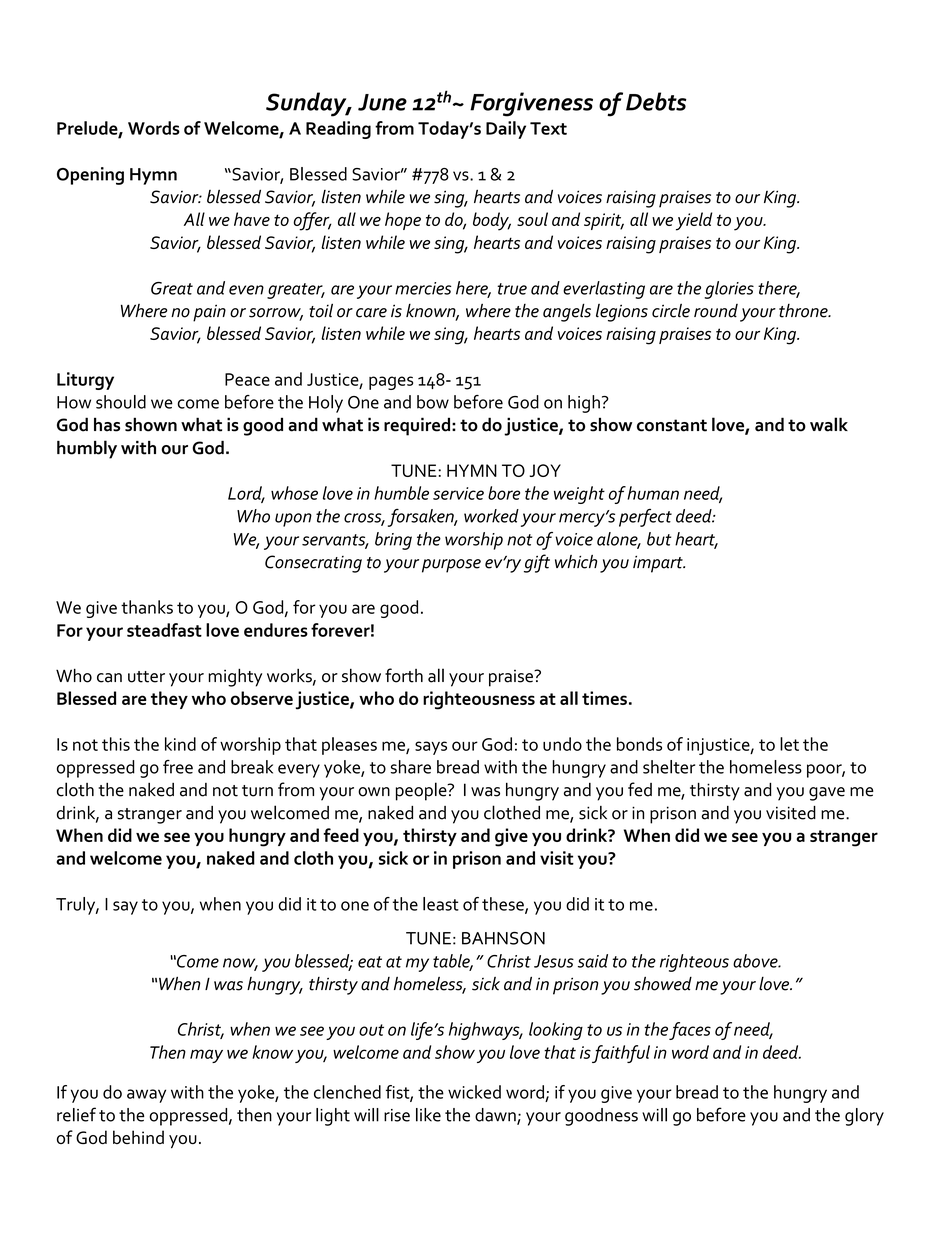 The width and height of the document is (952, 1233). What do you see at coordinates (659, 564) in the document?
I see `impart` at bounding box center [659, 564].
